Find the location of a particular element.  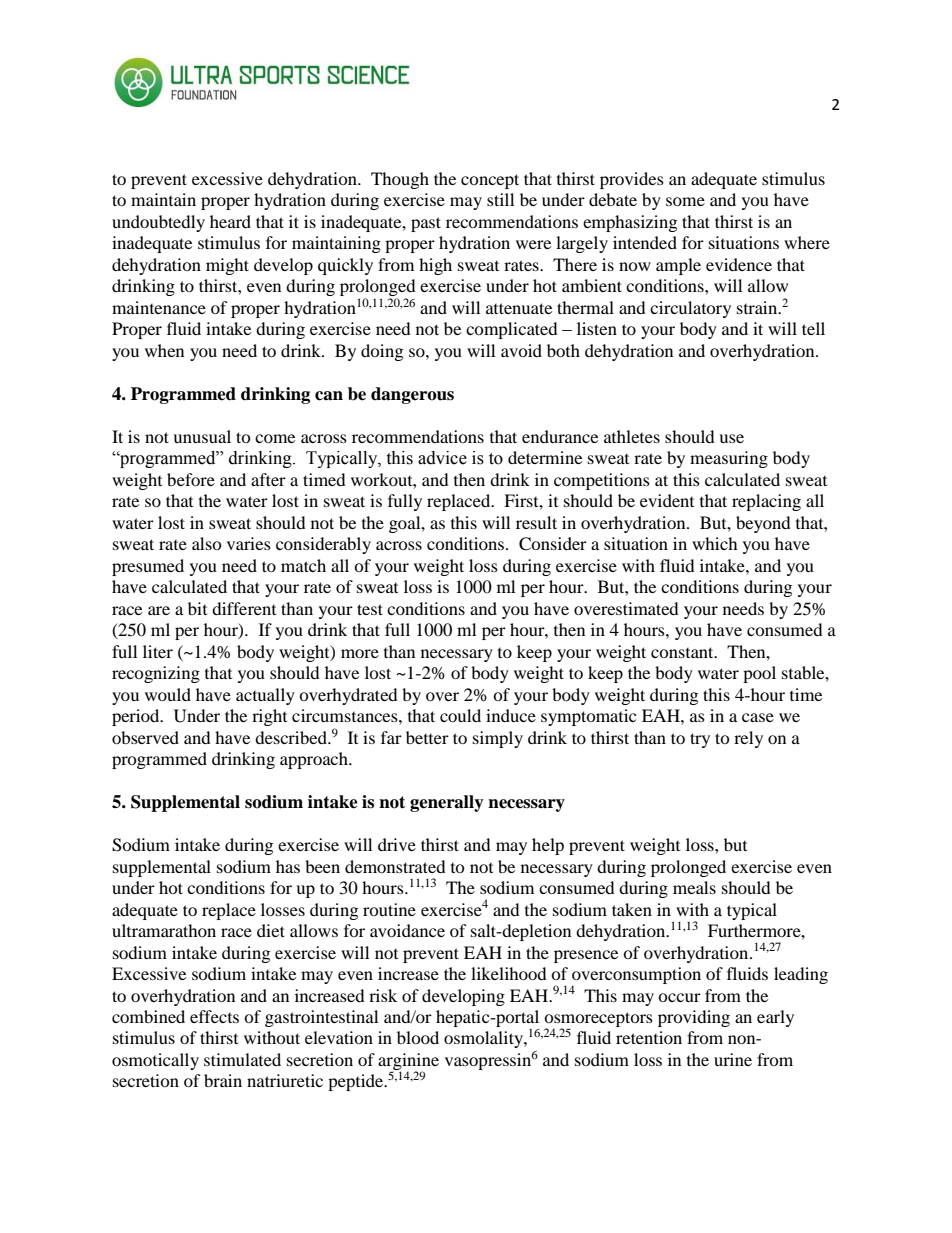

constant is located at coordinates (683, 652).
